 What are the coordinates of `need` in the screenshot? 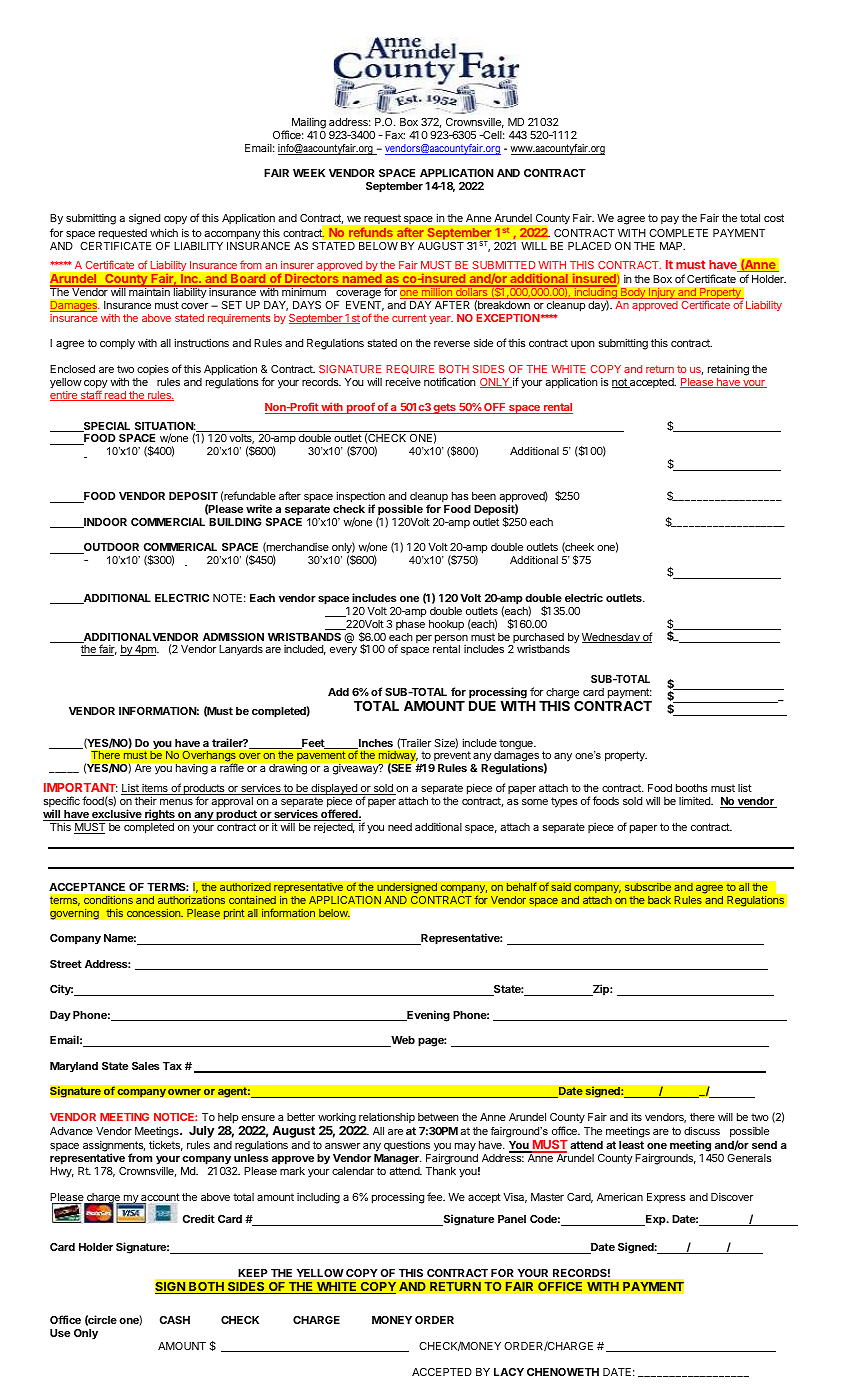 It's located at (400, 827).
